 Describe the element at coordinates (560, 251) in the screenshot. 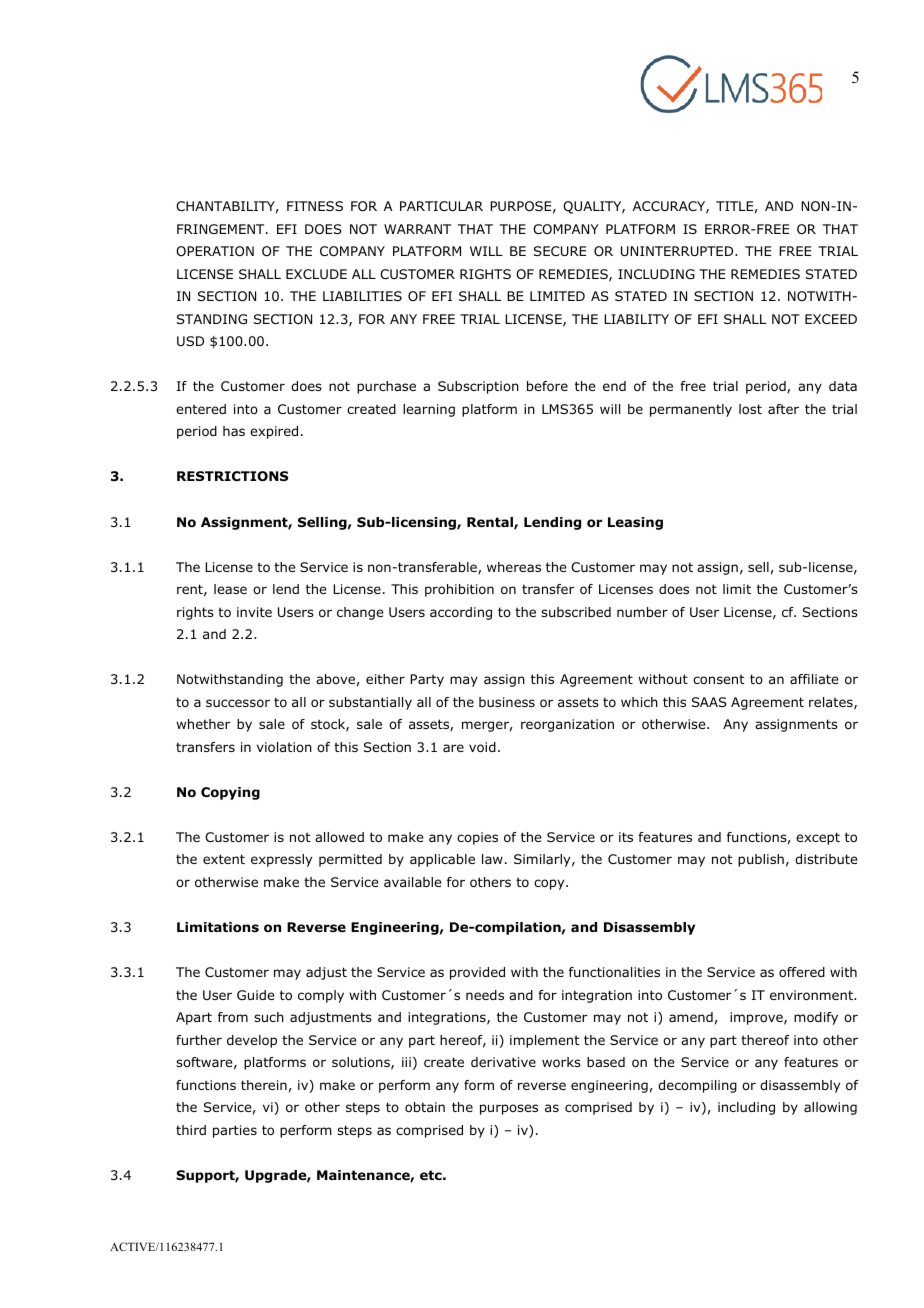

I see `SECURE` at that location.
